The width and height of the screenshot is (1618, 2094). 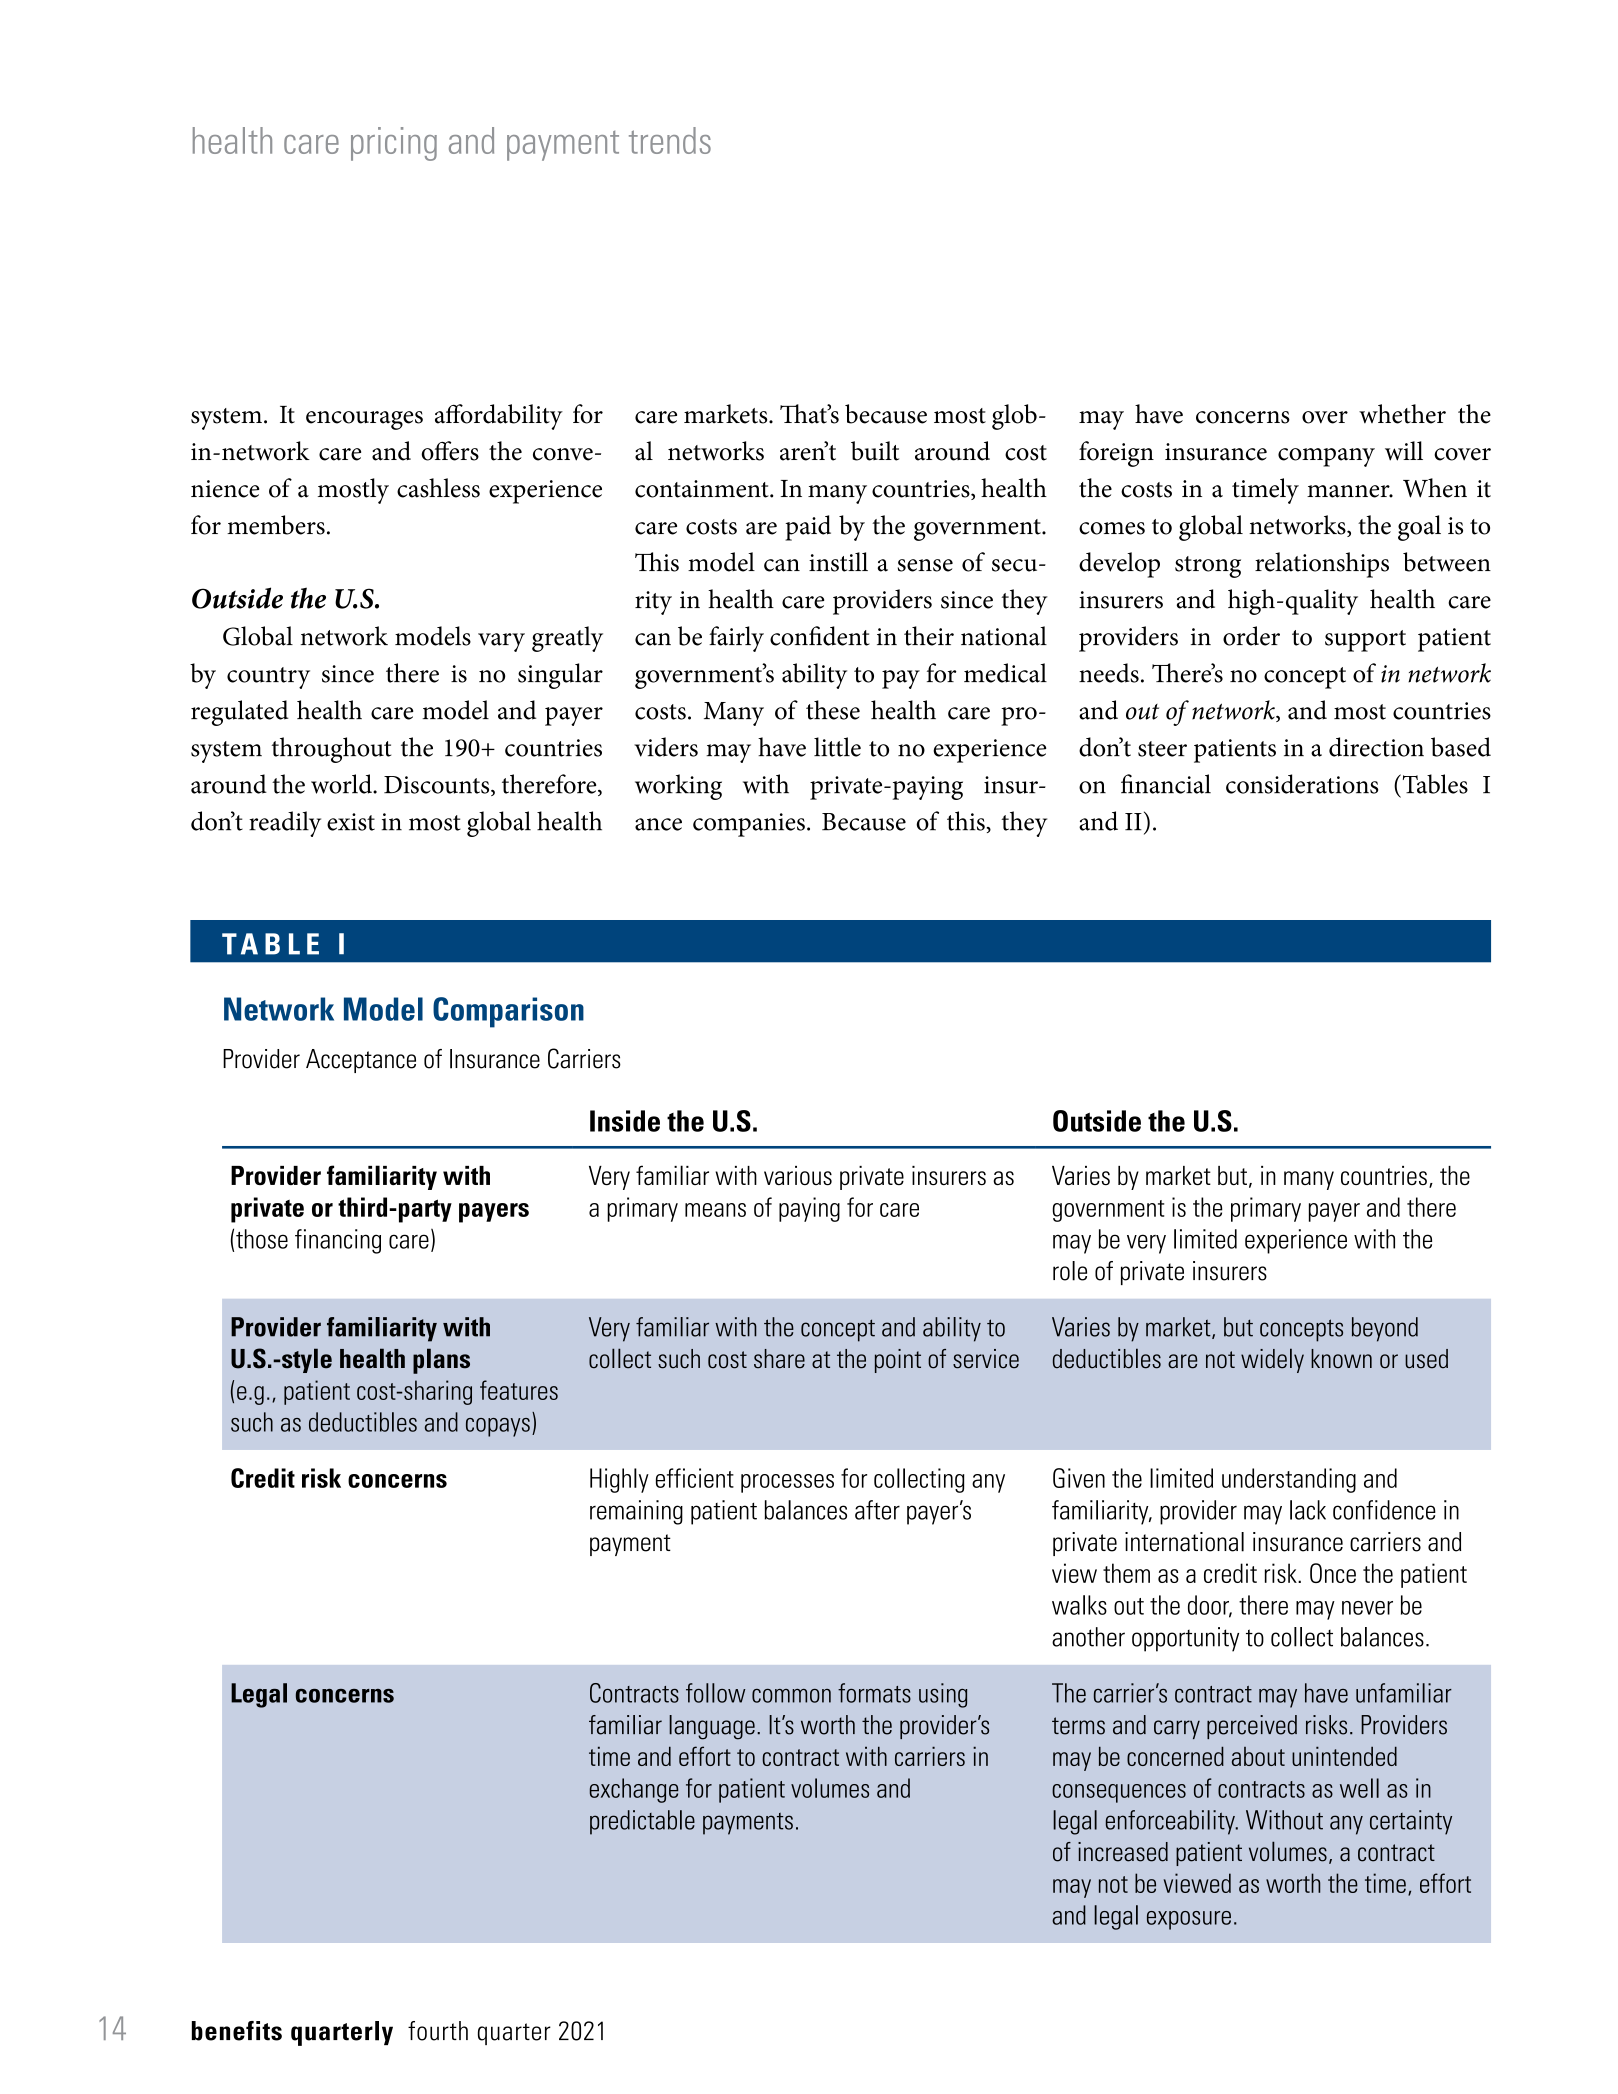 What do you see at coordinates (670, 140) in the screenshot?
I see `trends` at bounding box center [670, 140].
